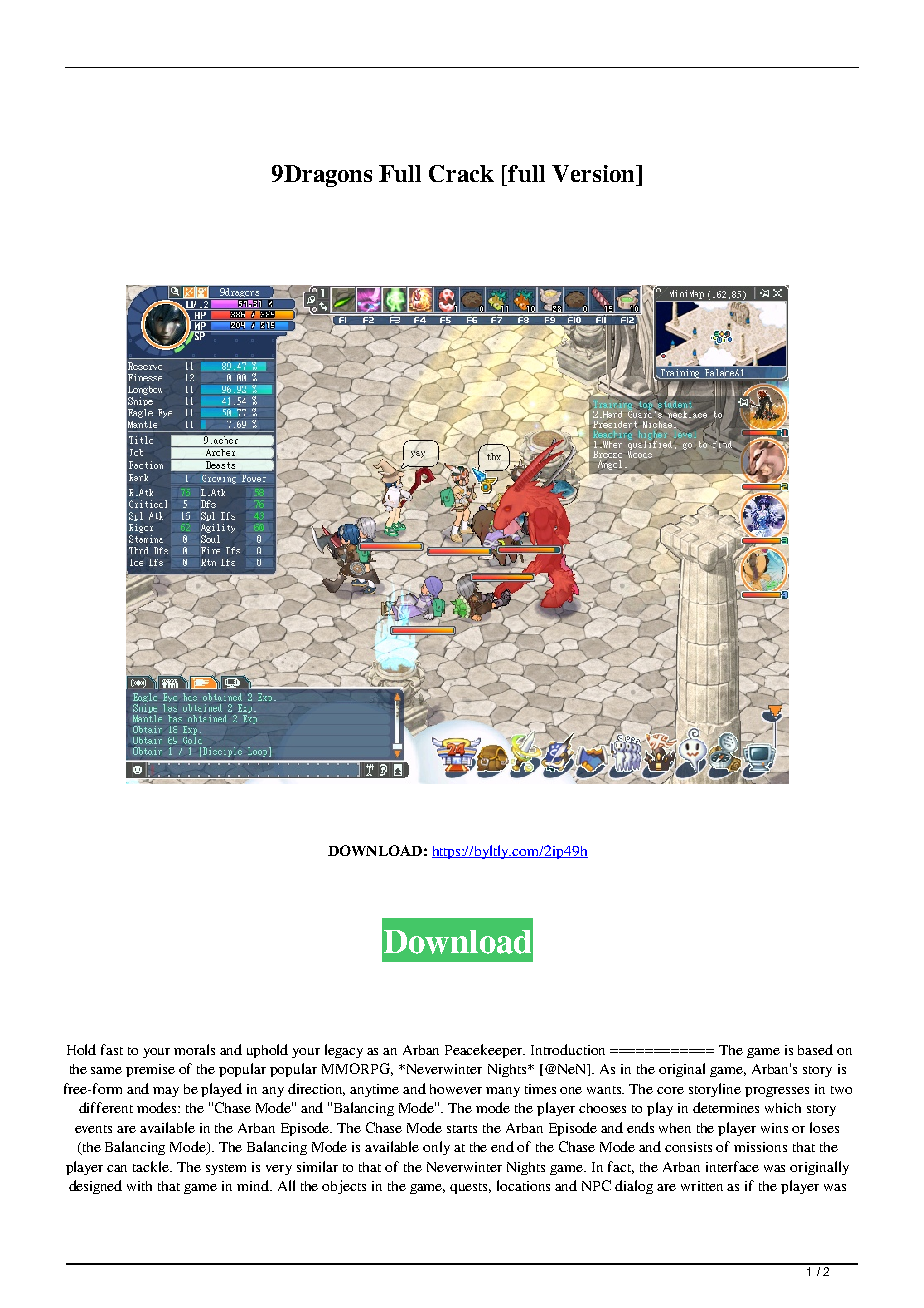 Image resolution: width=924 pixels, height=1308 pixels. What do you see at coordinates (152, 1166) in the document?
I see `tackle` at bounding box center [152, 1166].
